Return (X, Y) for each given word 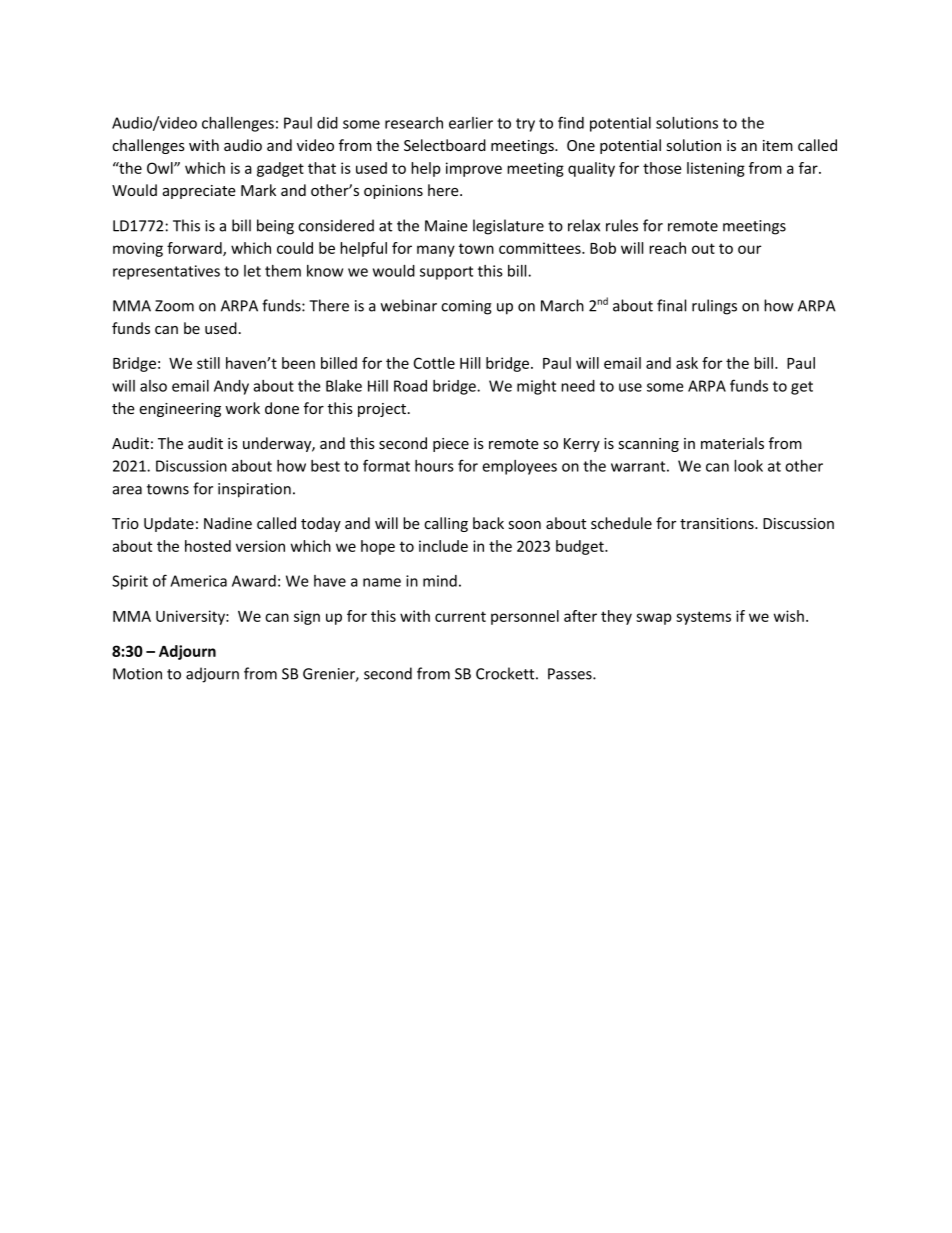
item (778, 145)
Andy (231, 387)
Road (410, 386)
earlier (471, 123)
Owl (161, 168)
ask (687, 363)
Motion (137, 674)
